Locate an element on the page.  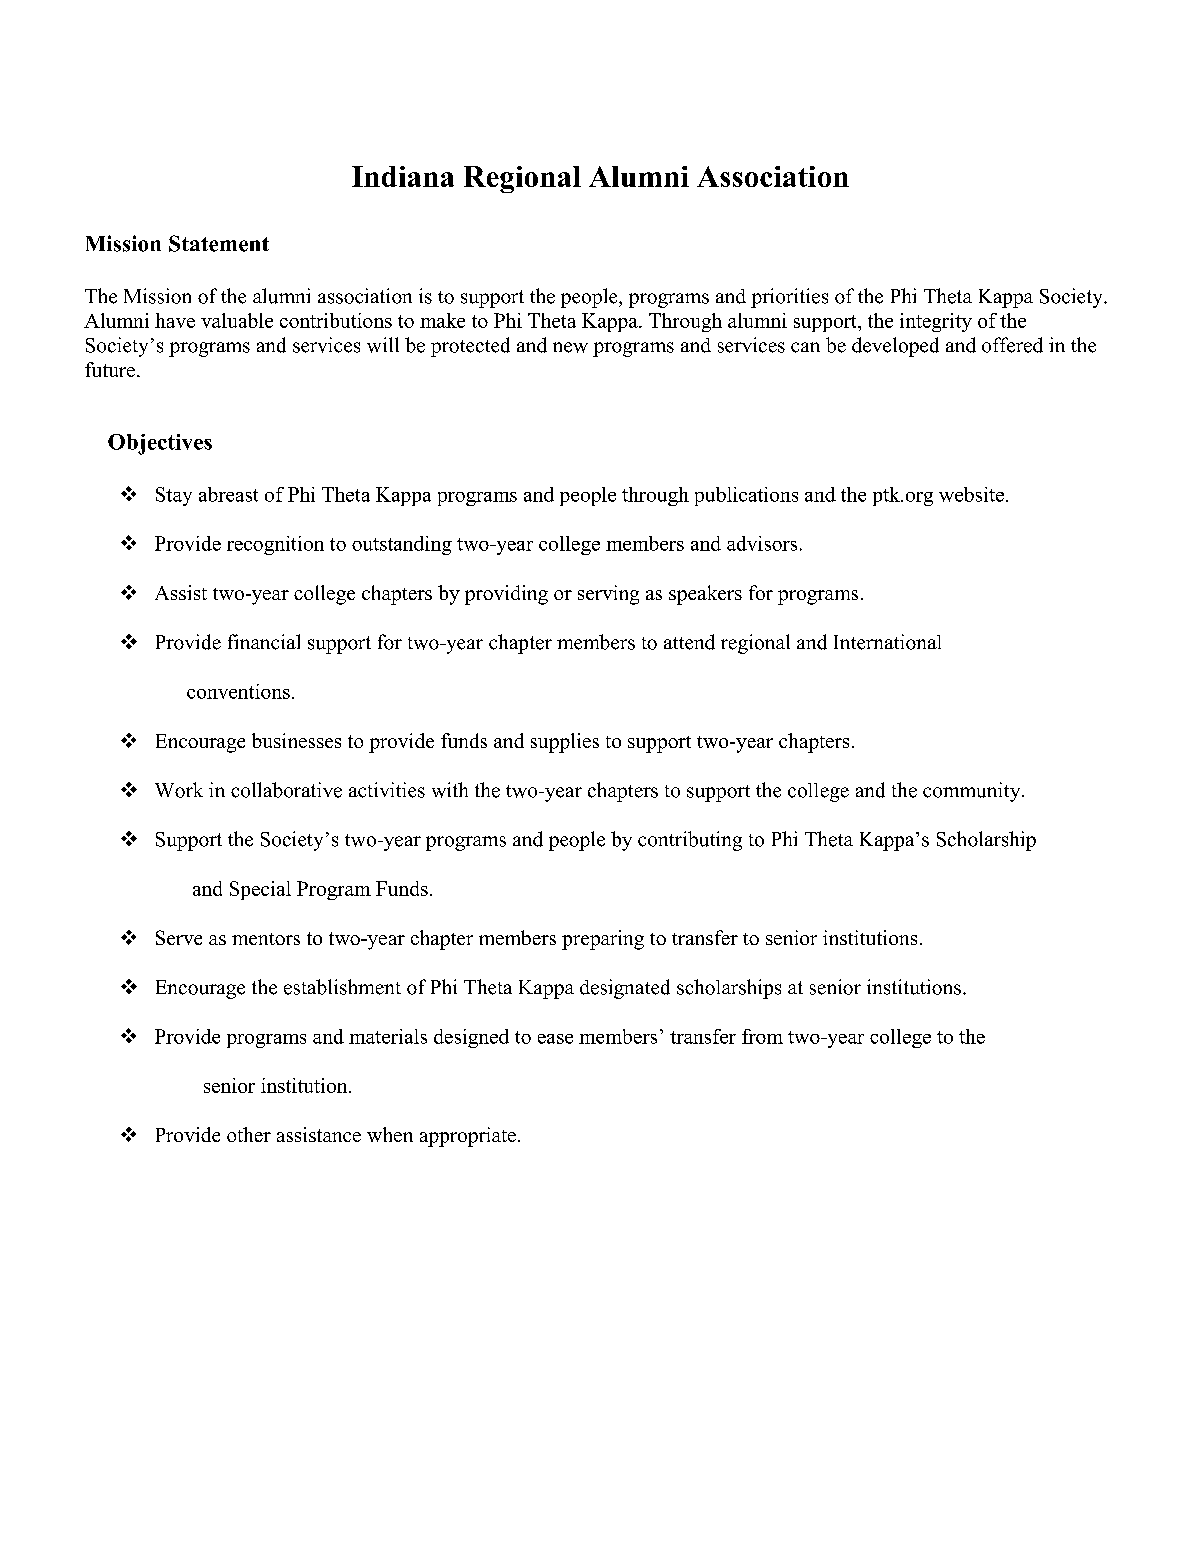
from is located at coordinates (762, 1036).
